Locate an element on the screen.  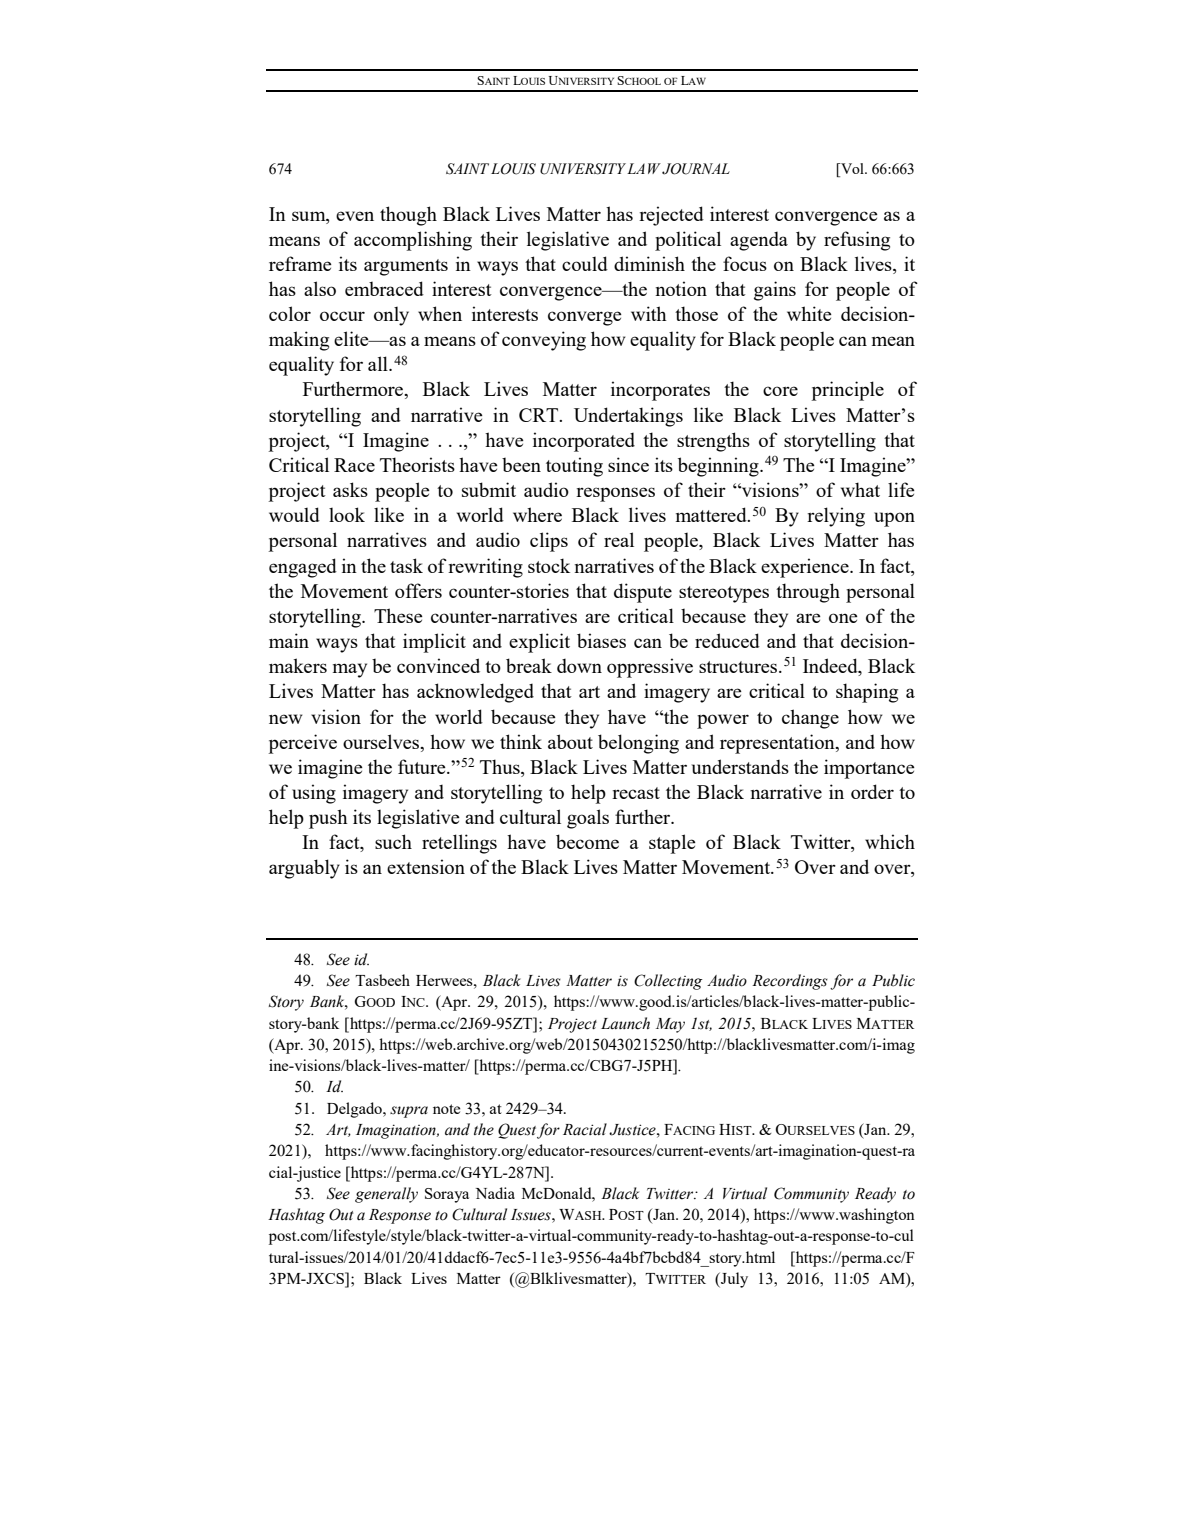
Nadia is located at coordinates (495, 1193).
